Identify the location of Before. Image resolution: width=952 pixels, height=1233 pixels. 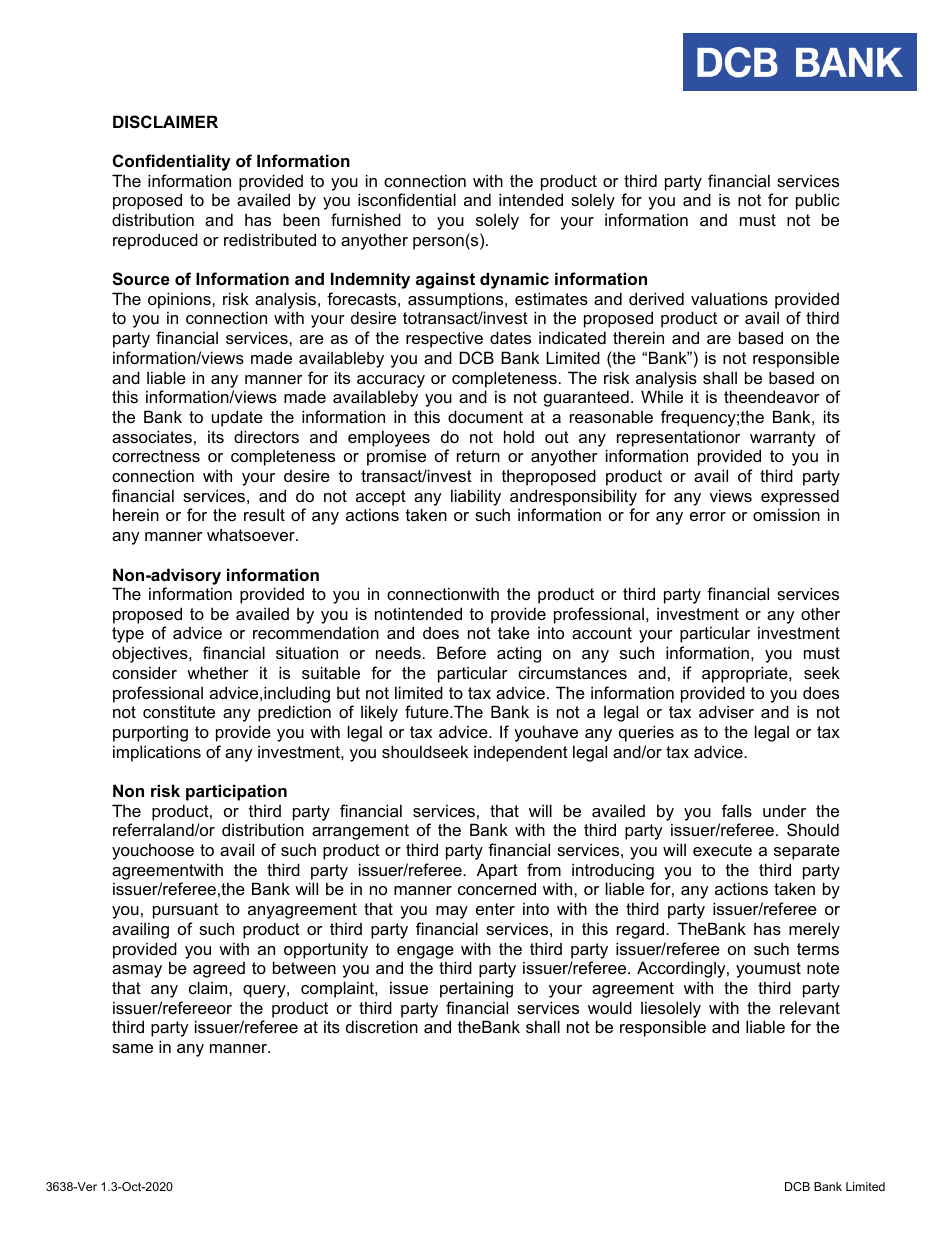
(461, 652).
